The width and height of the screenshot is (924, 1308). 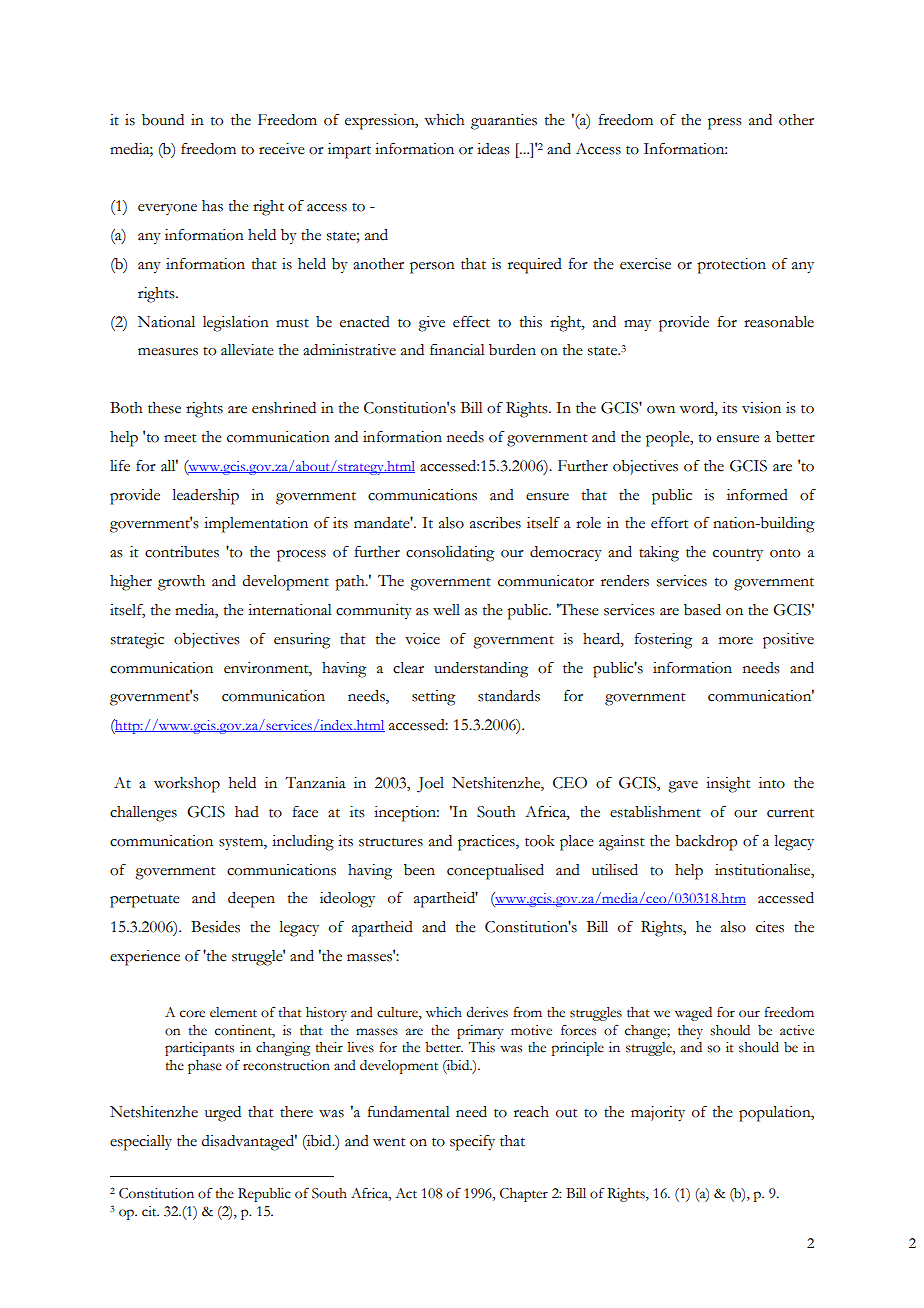 I want to click on protection, so click(x=731, y=266).
